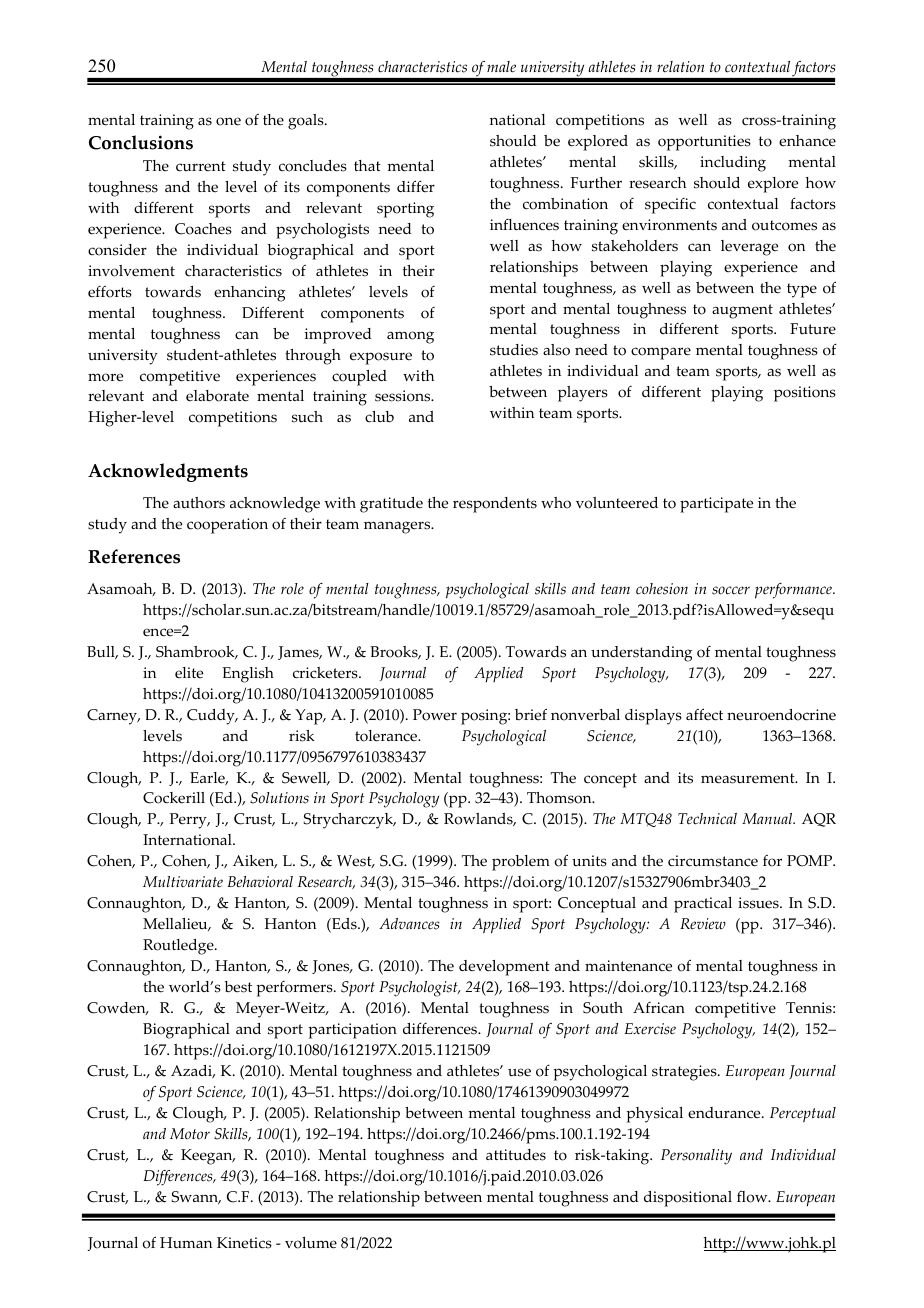 Image resolution: width=924 pixels, height=1308 pixels. What do you see at coordinates (704, 714) in the screenshot?
I see `affect` at bounding box center [704, 714].
